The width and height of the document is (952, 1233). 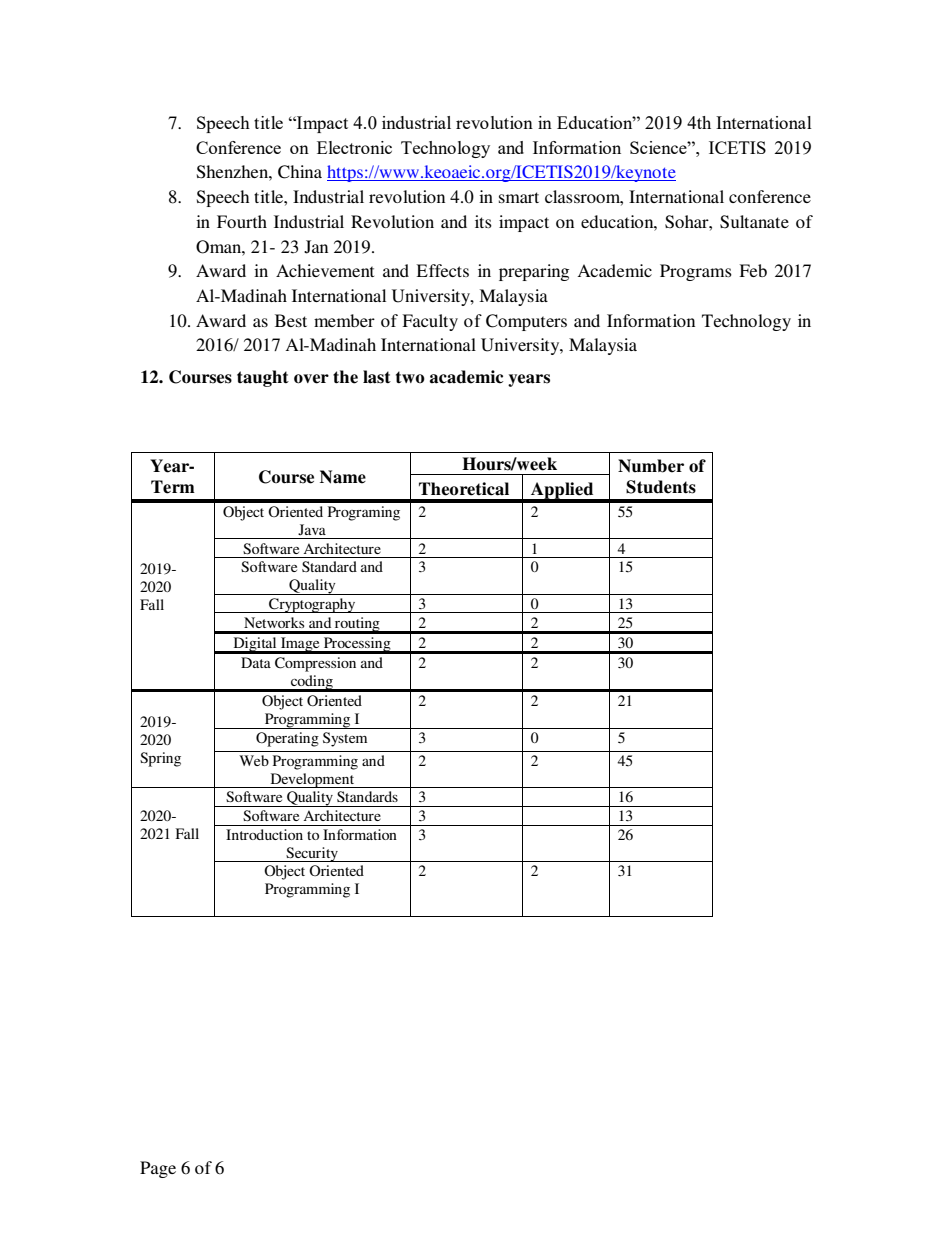 I want to click on Development, so click(x=312, y=780).
